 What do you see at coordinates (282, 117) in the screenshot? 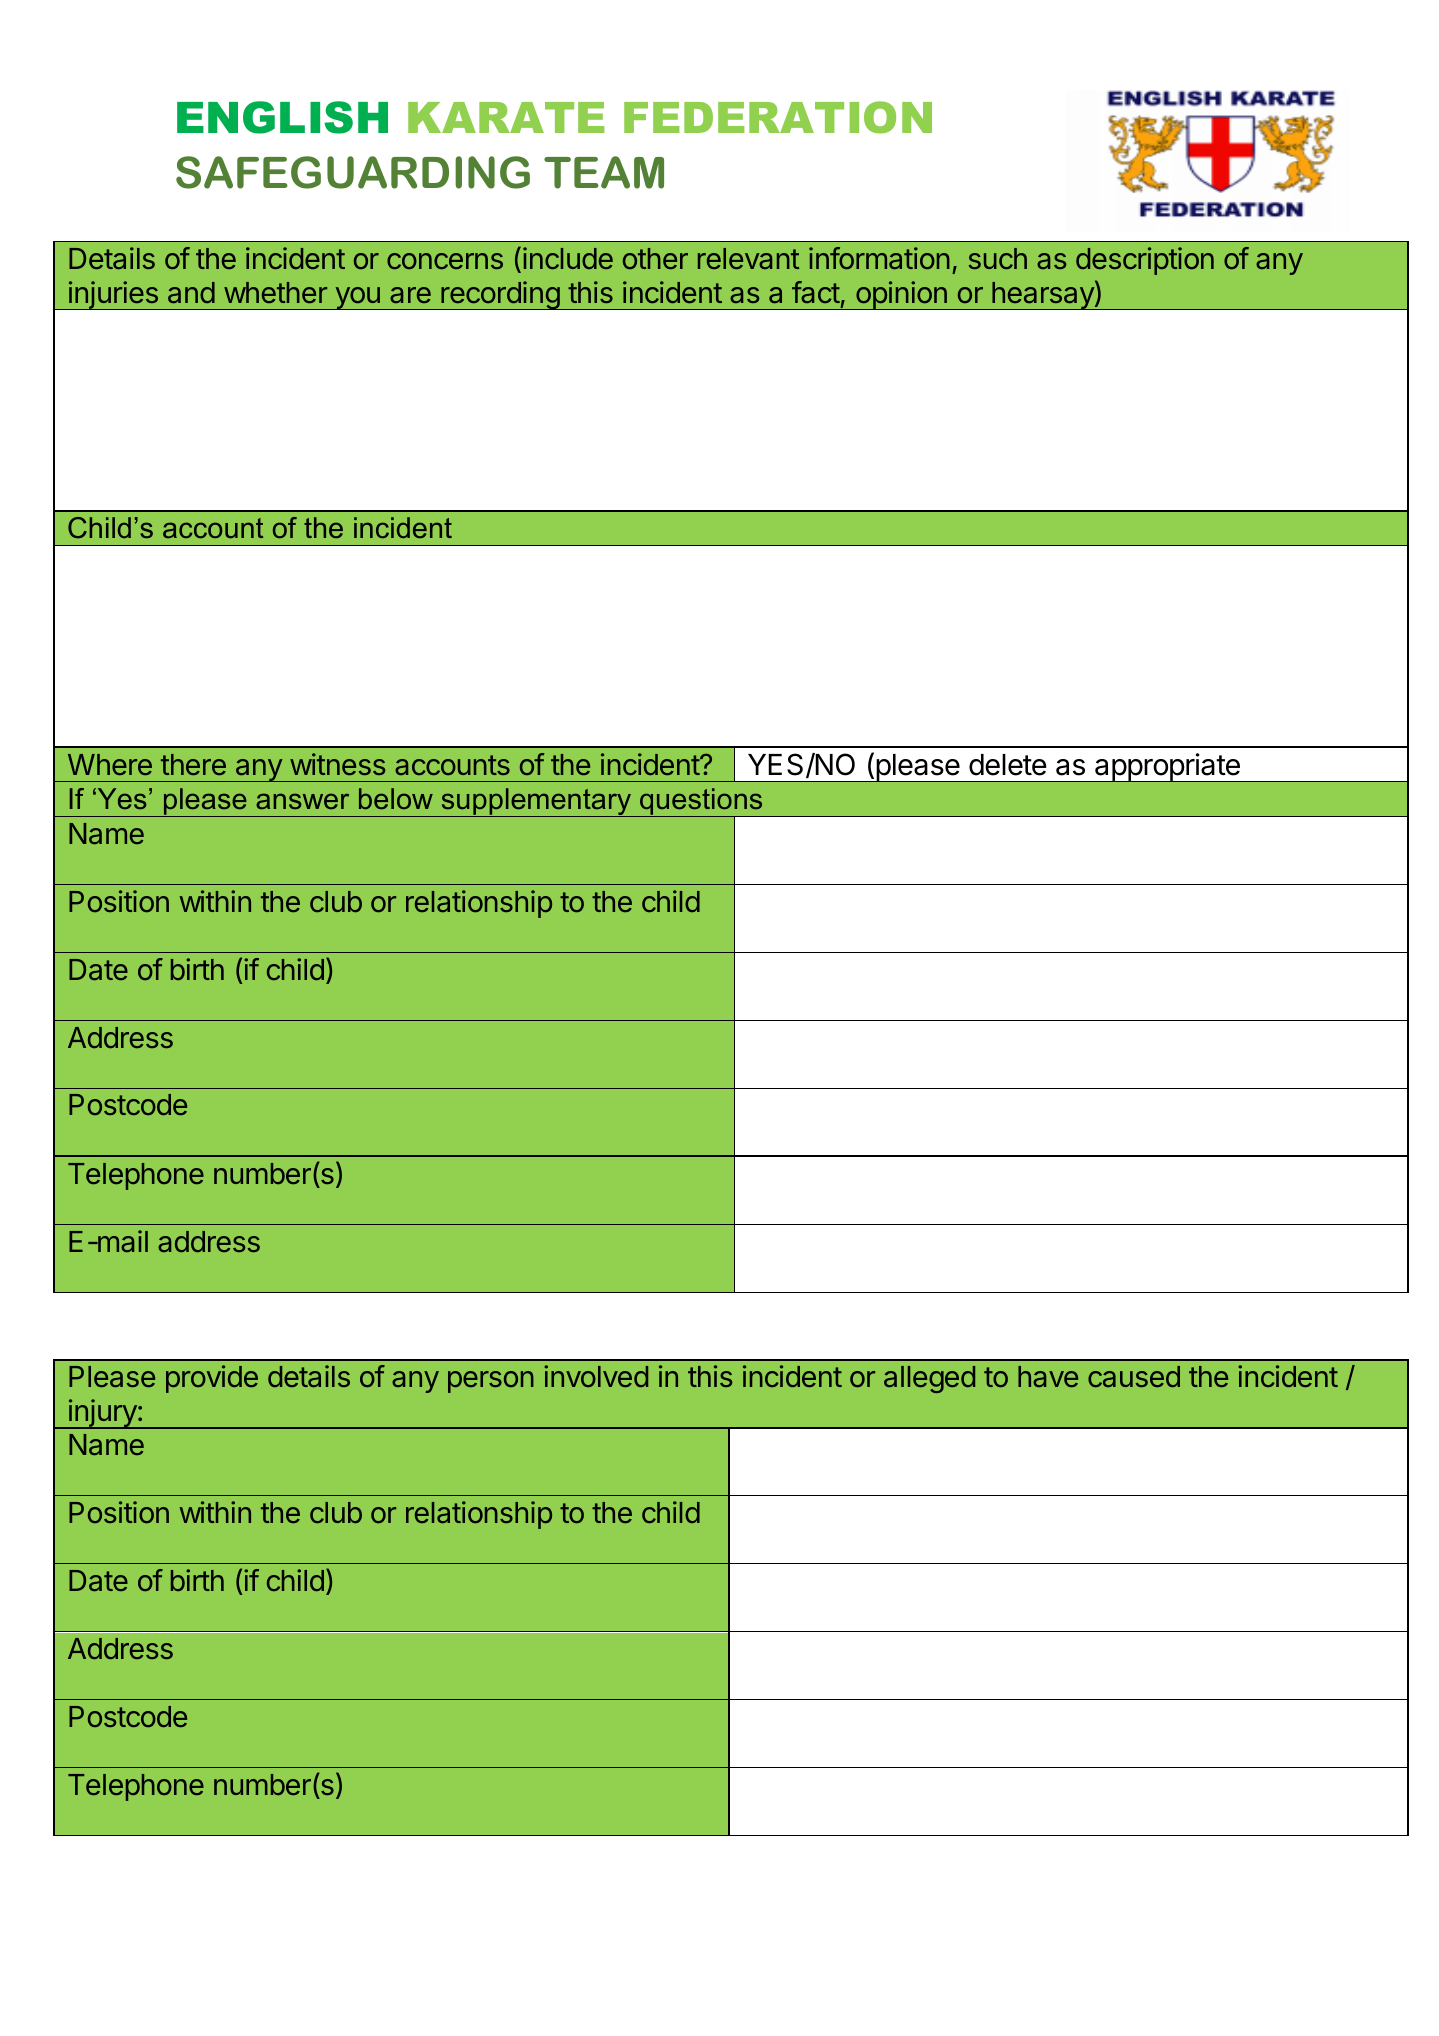
I see `ENGLISH` at bounding box center [282, 117].
